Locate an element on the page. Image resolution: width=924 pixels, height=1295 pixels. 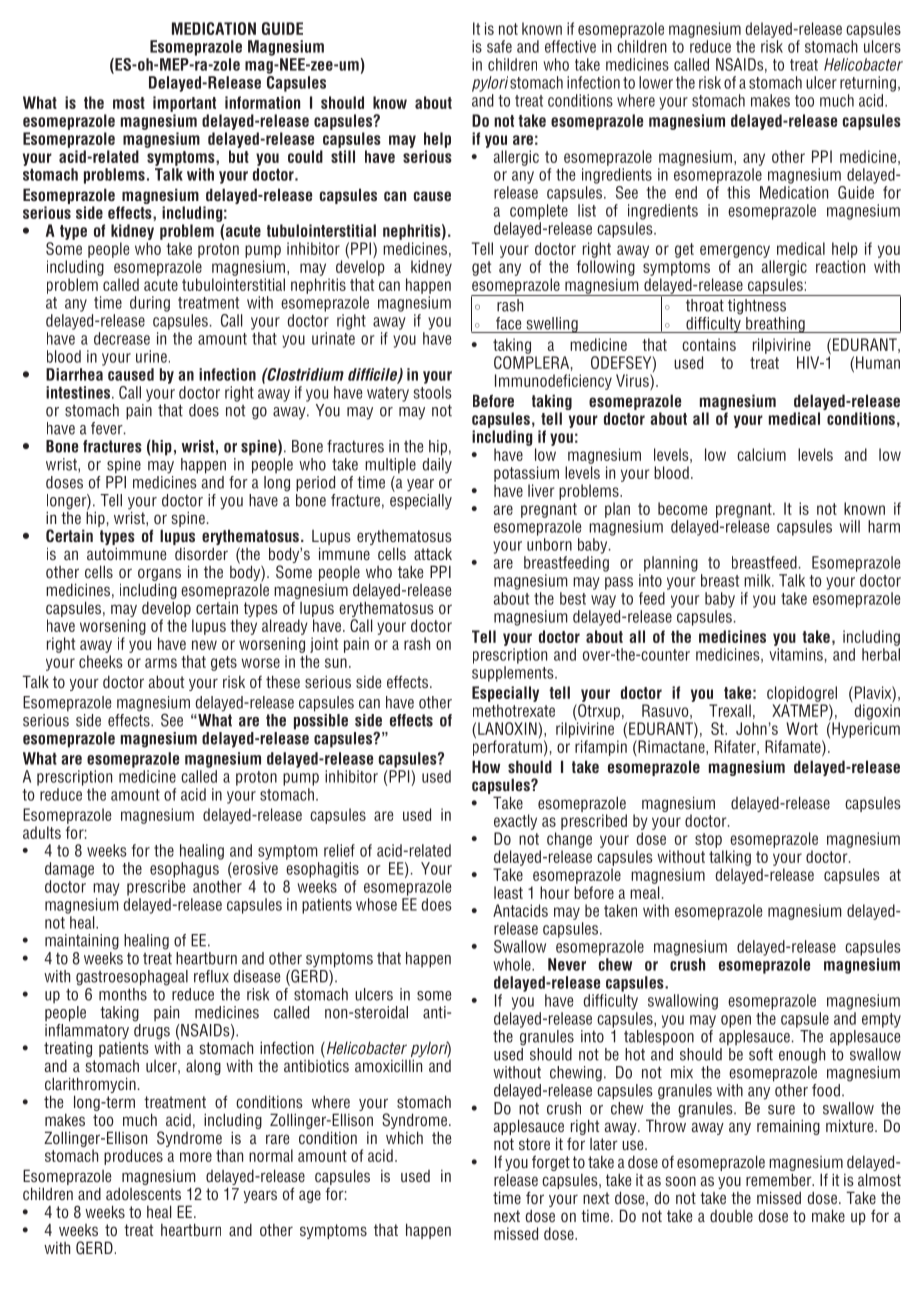
important is located at coordinates (184, 104).
